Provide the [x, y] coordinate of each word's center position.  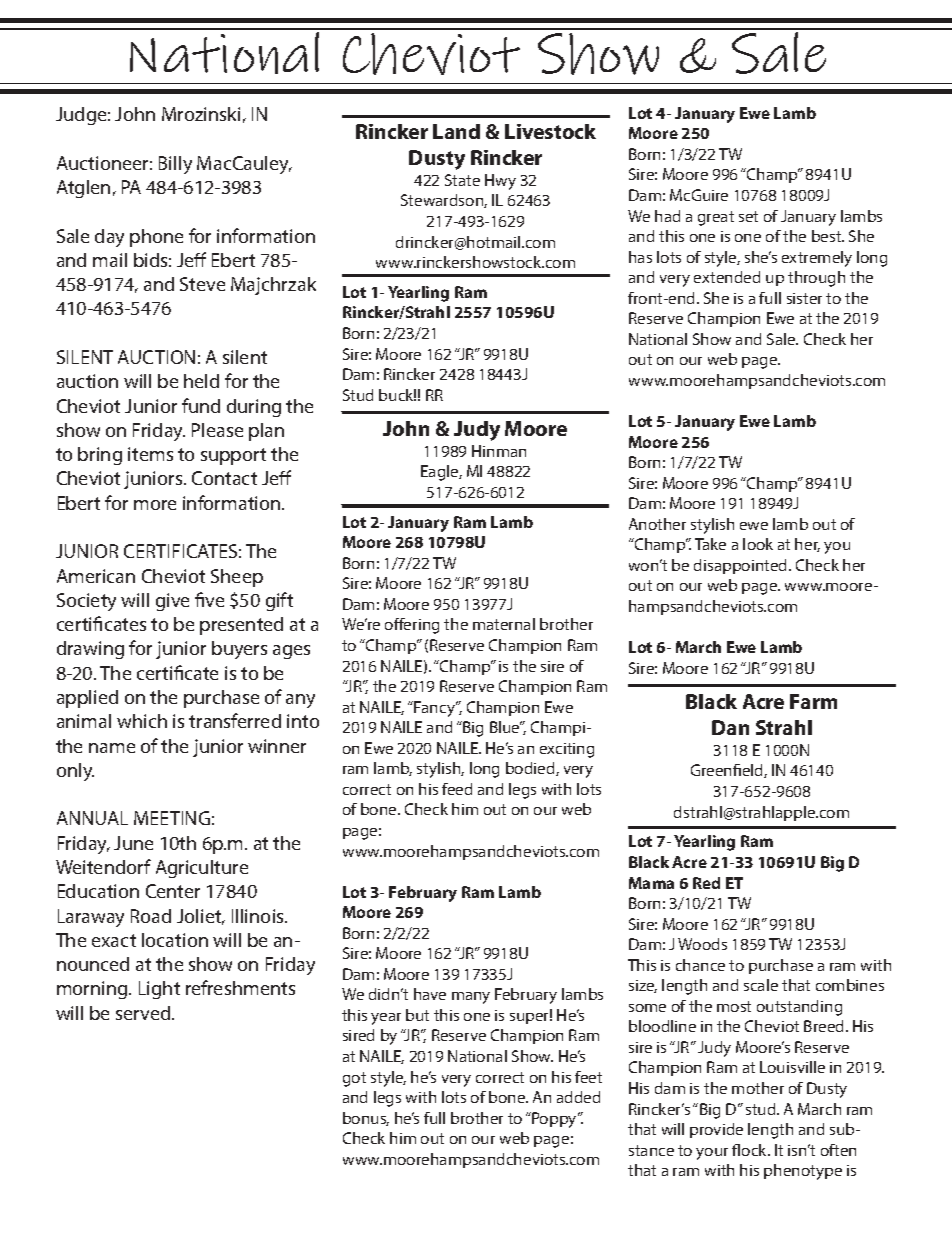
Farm [813, 701]
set [748, 216]
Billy [175, 165]
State [462, 180]
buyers [239, 650]
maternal [504, 624]
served [144, 1013]
